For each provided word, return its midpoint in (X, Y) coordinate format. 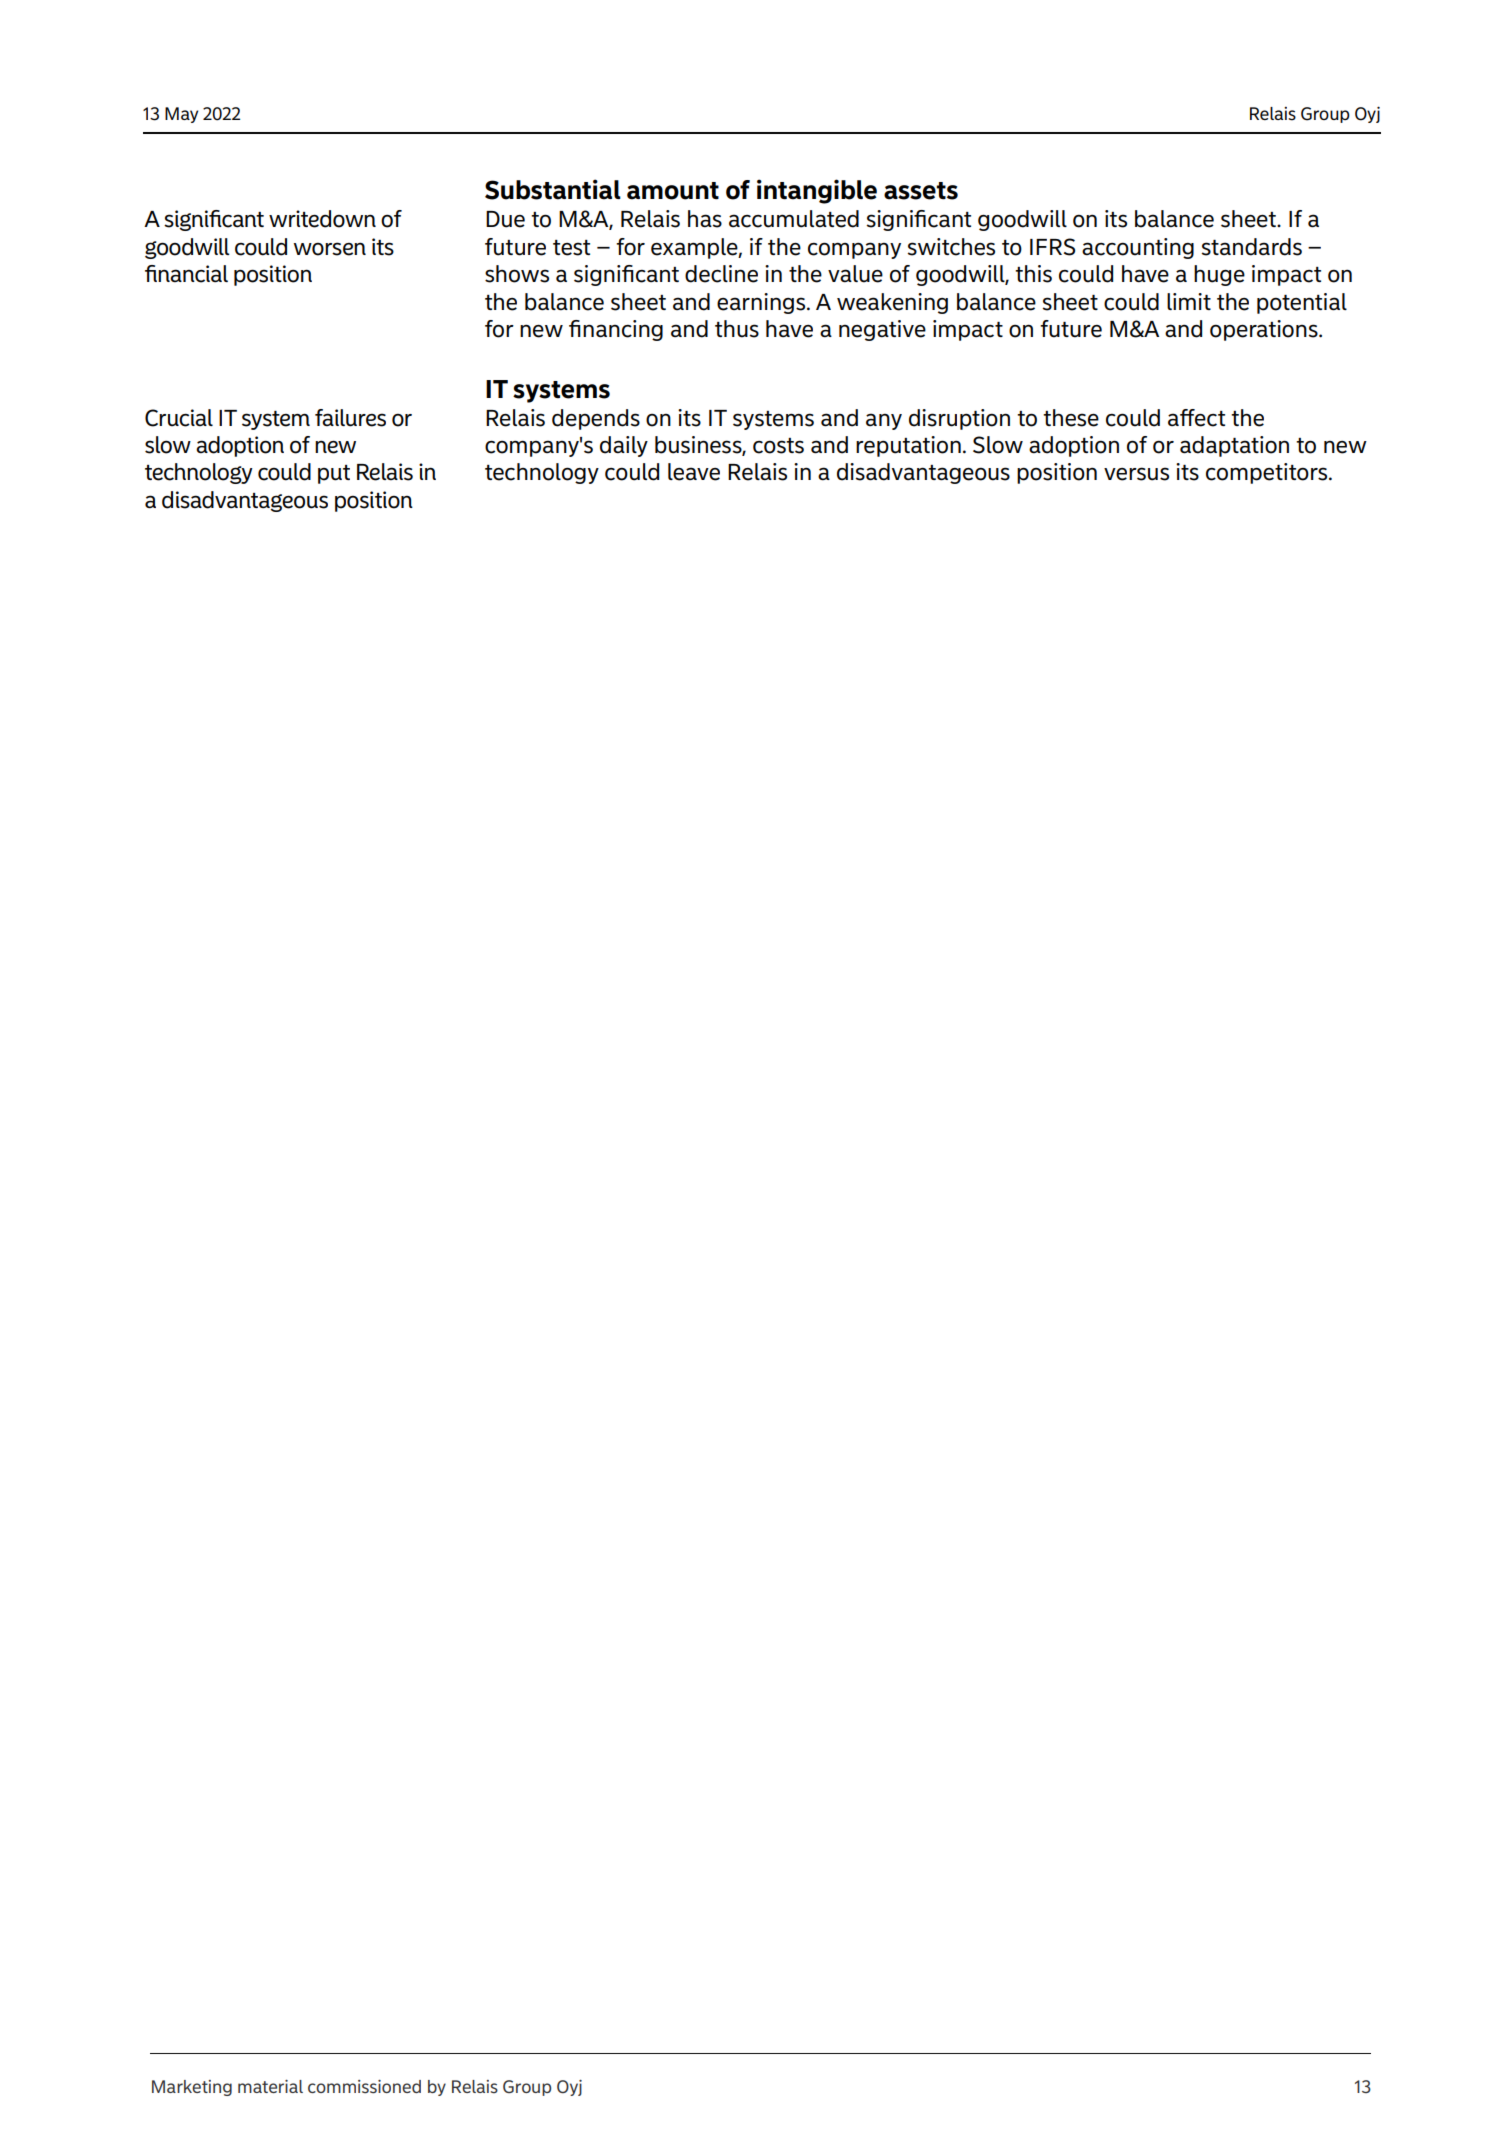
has (705, 219)
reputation (908, 446)
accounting (1138, 248)
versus (1136, 474)
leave (694, 472)
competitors (1268, 473)
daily (624, 446)
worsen (330, 249)
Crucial (179, 418)
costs (778, 446)
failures (350, 418)
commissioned (364, 2087)
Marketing (192, 2088)
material (270, 2086)
